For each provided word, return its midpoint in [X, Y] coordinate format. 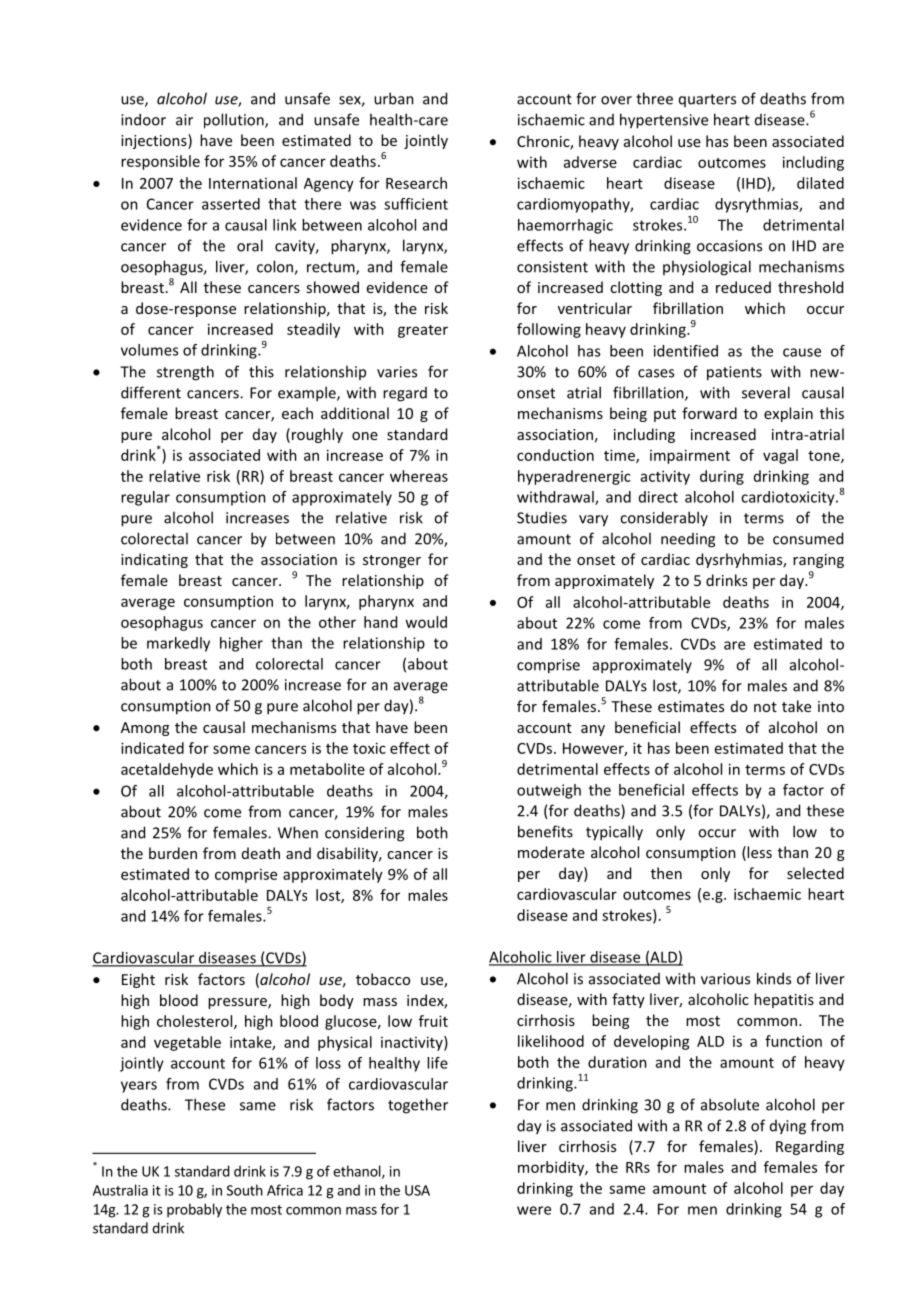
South [245, 1190]
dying [788, 1127]
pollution [235, 121]
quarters [707, 100]
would [426, 622]
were [534, 1210]
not [765, 707]
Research [416, 183]
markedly [178, 644]
